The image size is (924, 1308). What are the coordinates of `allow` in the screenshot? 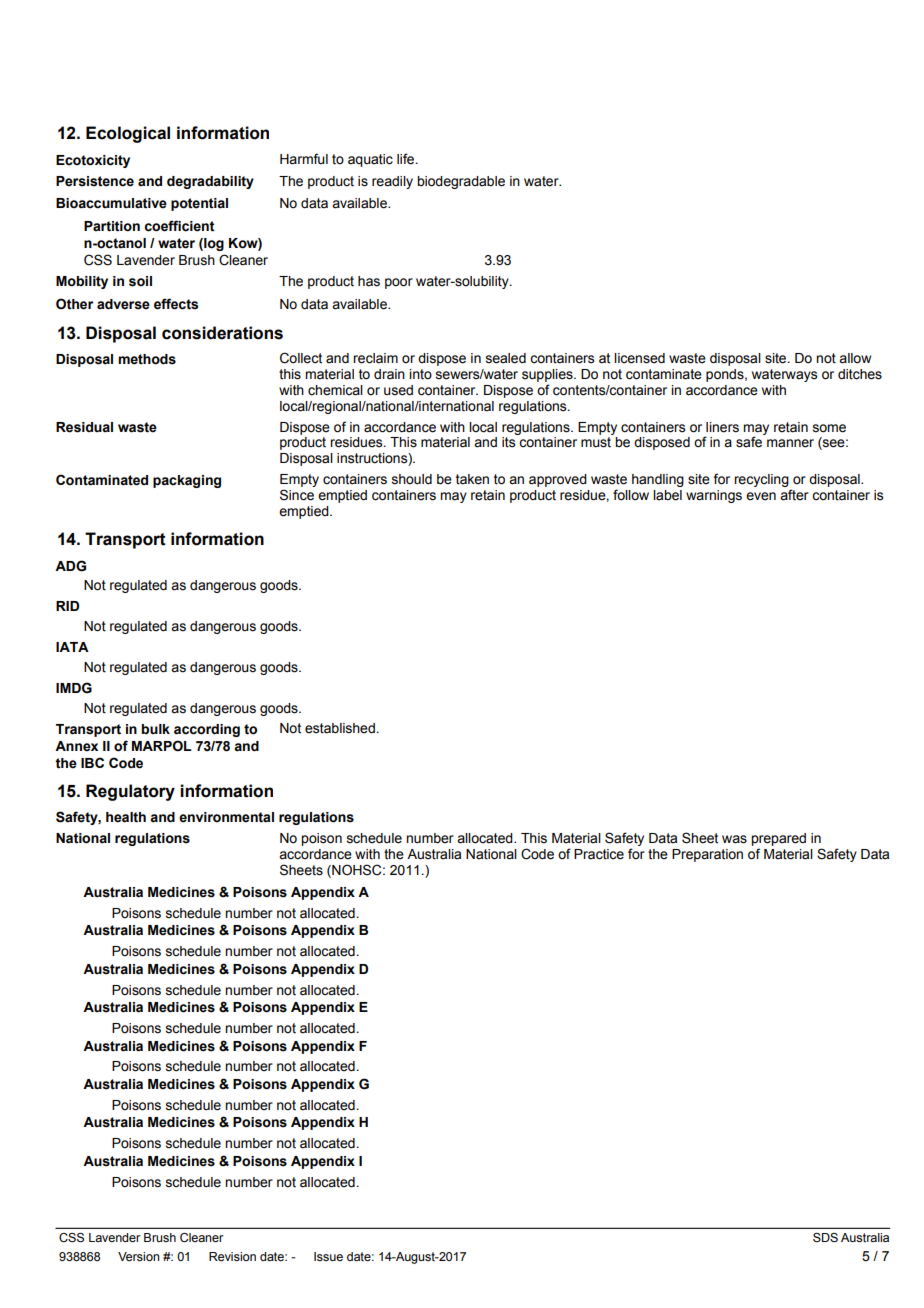 It's located at (855, 358).
